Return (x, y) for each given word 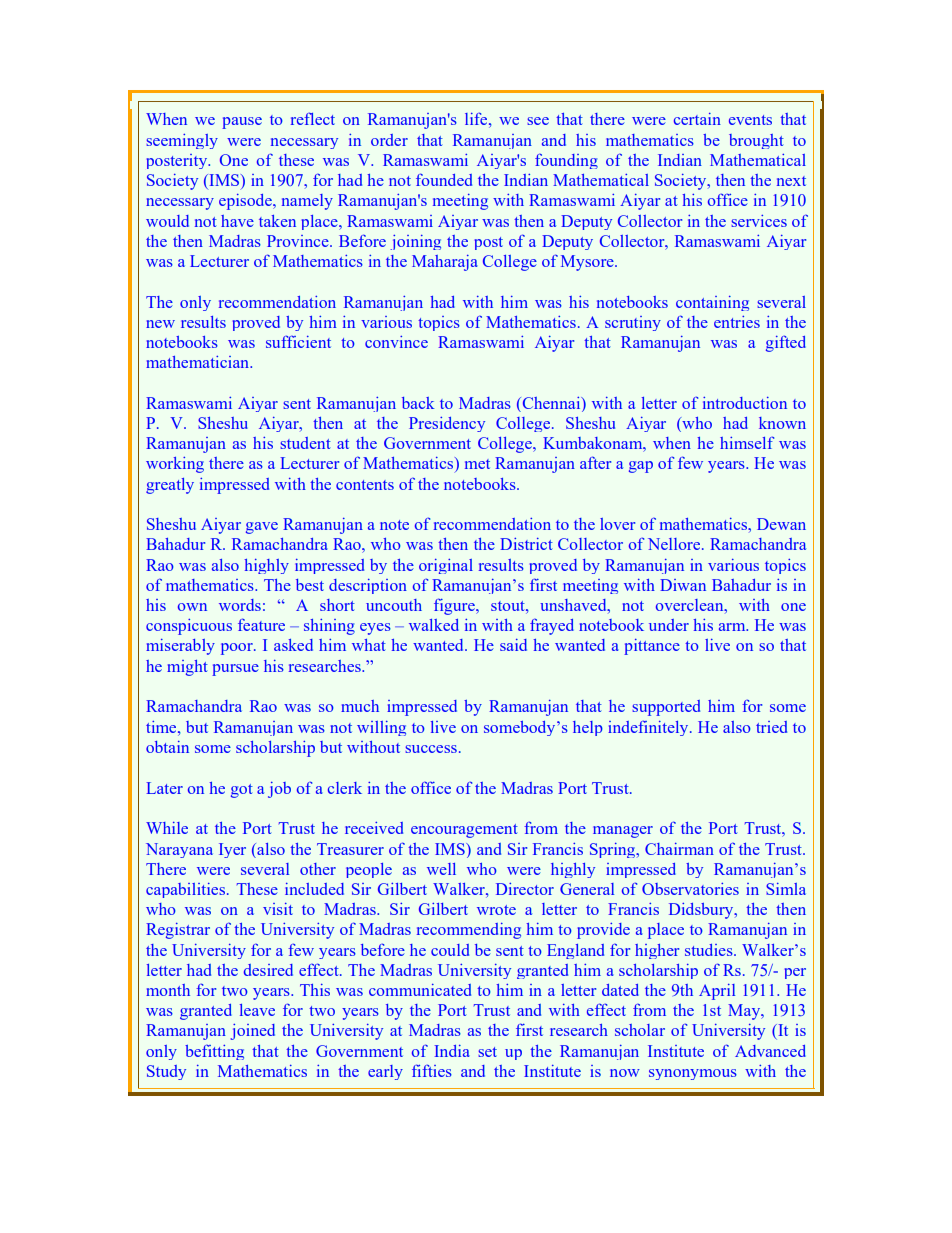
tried (771, 727)
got (242, 791)
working (175, 465)
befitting (214, 1052)
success (431, 749)
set (487, 1052)
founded (444, 179)
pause (242, 123)
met (477, 464)
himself (747, 442)
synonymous (693, 1074)
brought (756, 141)
